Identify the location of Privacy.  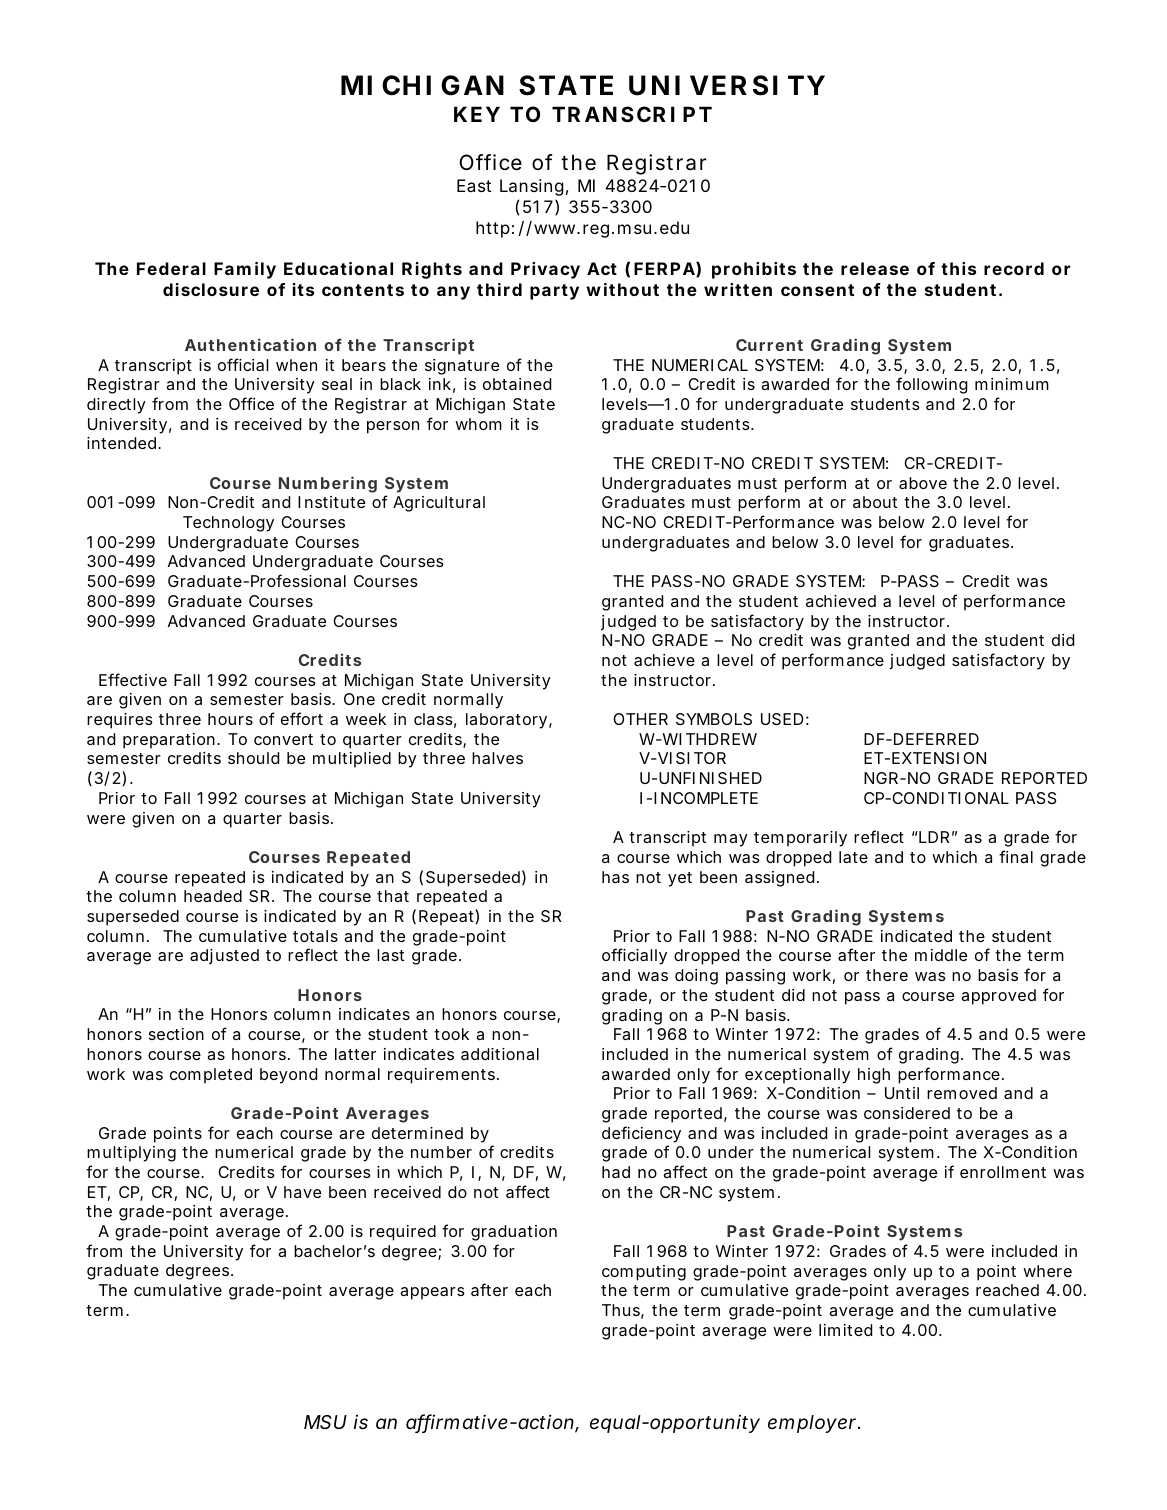
(545, 270).
